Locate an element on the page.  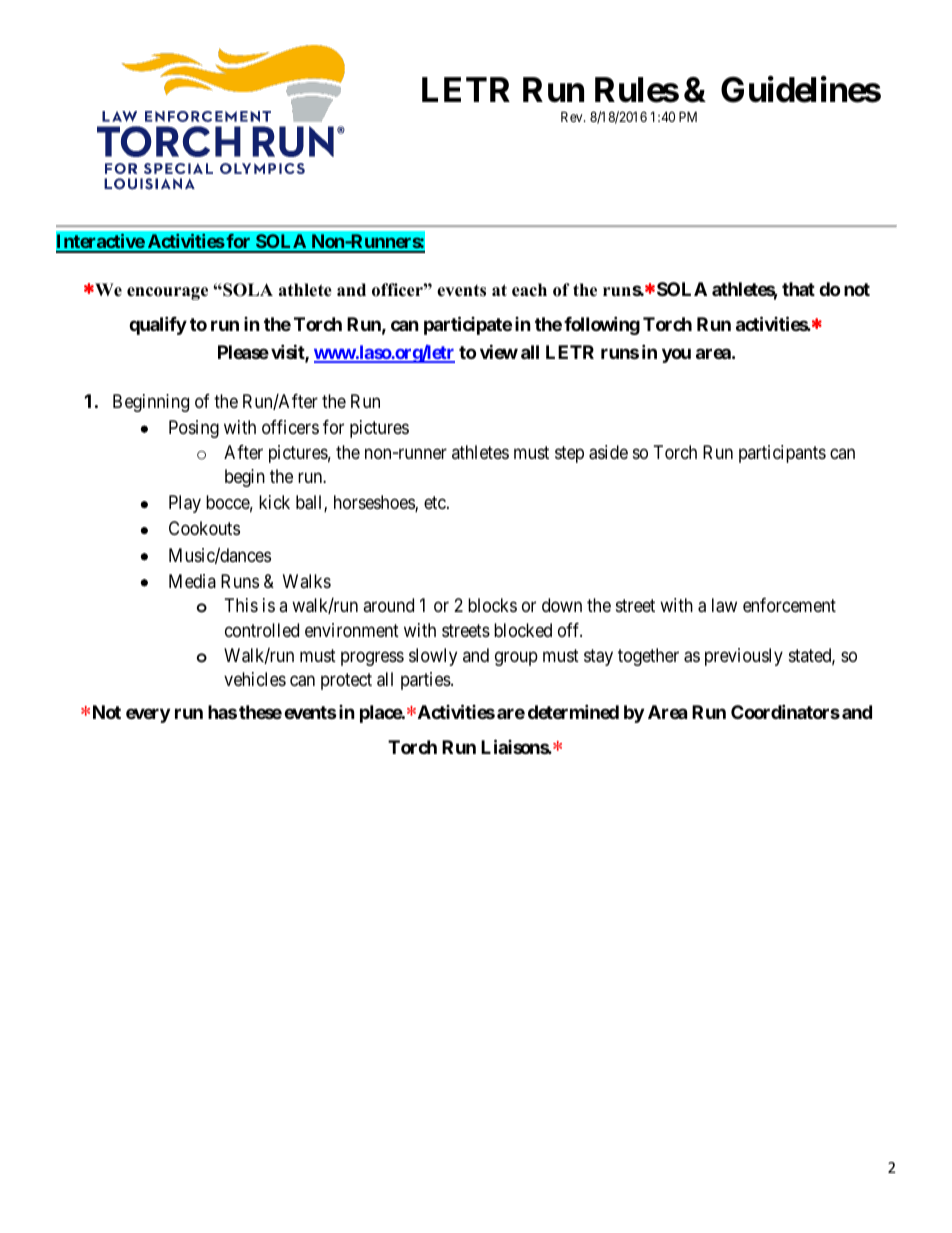
encourage is located at coordinates (167, 293).
